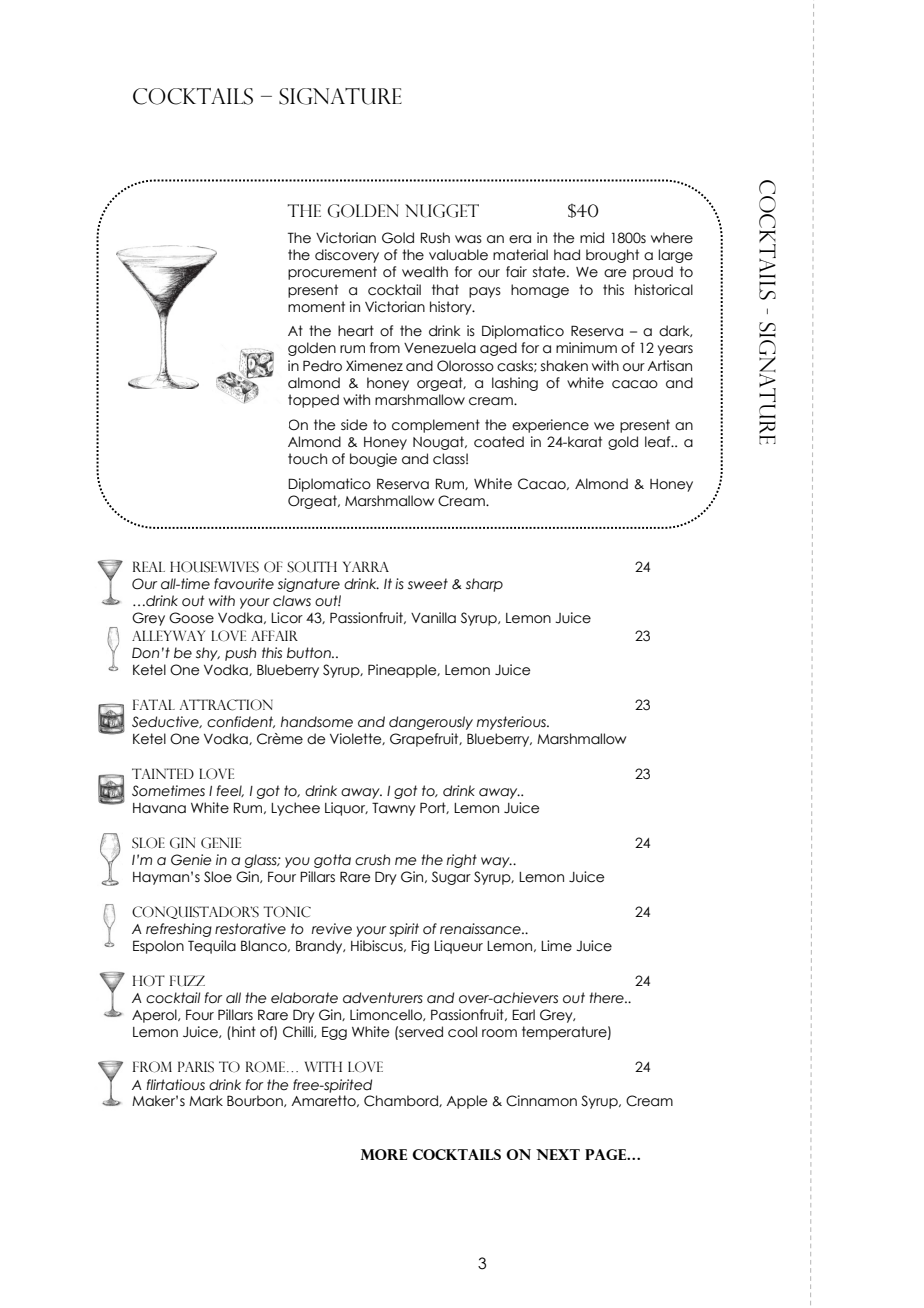 The height and width of the screenshot is (1308, 924). I want to click on leaf, so click(659, 442).
